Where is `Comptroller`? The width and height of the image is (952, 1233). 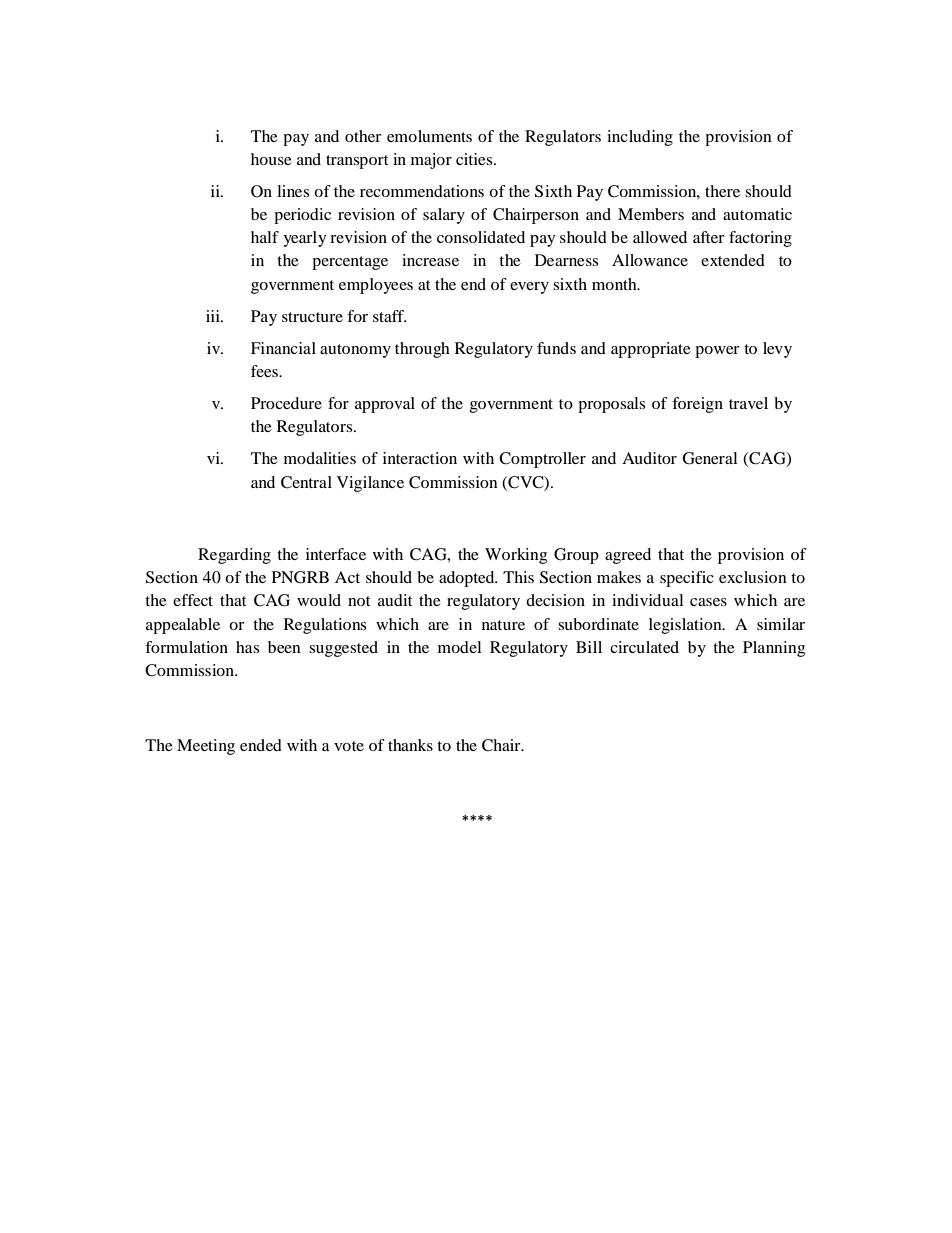 Comptroller is located at coordinates (542, 460).
